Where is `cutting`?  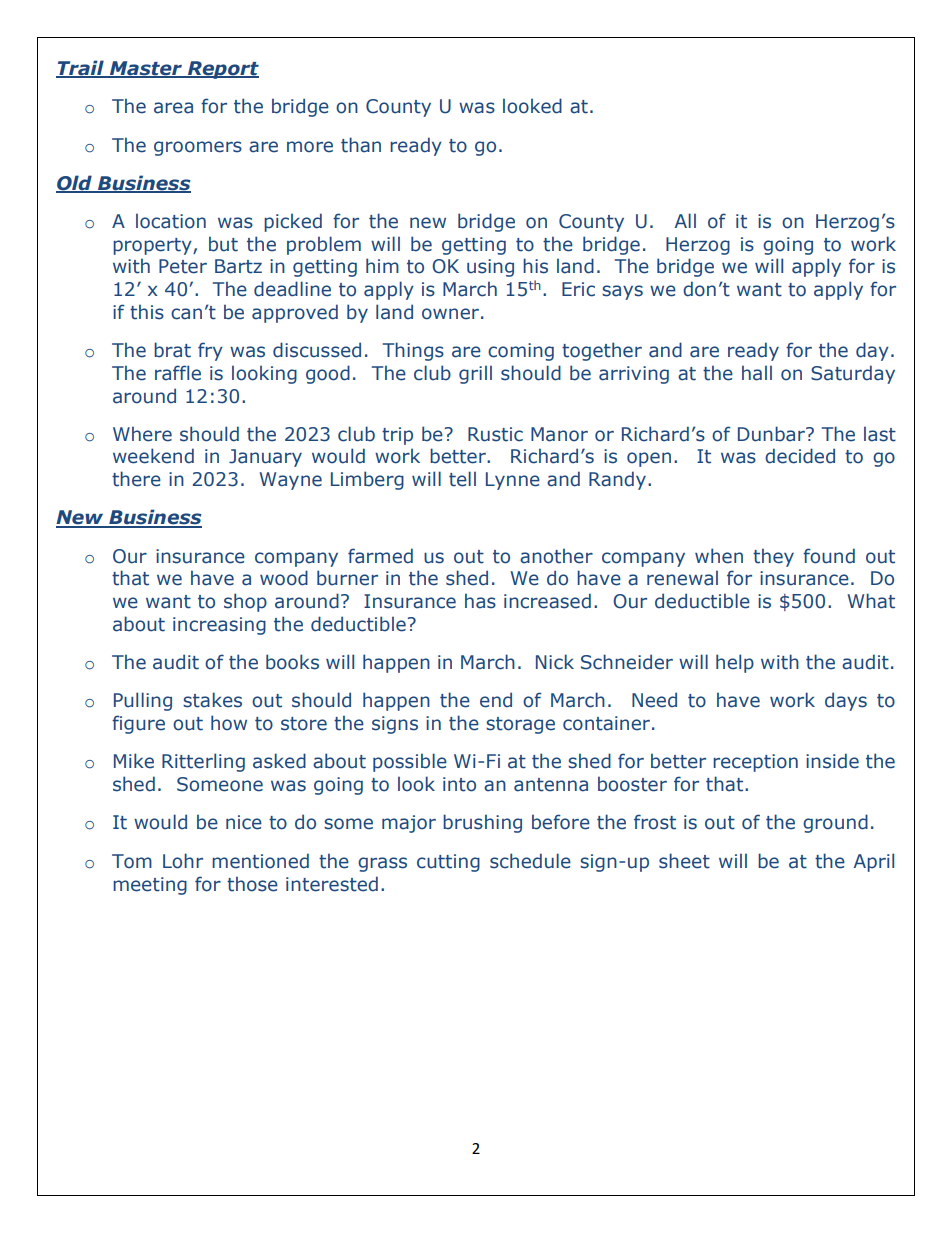 cutting is located at coordinates (448, 863).
